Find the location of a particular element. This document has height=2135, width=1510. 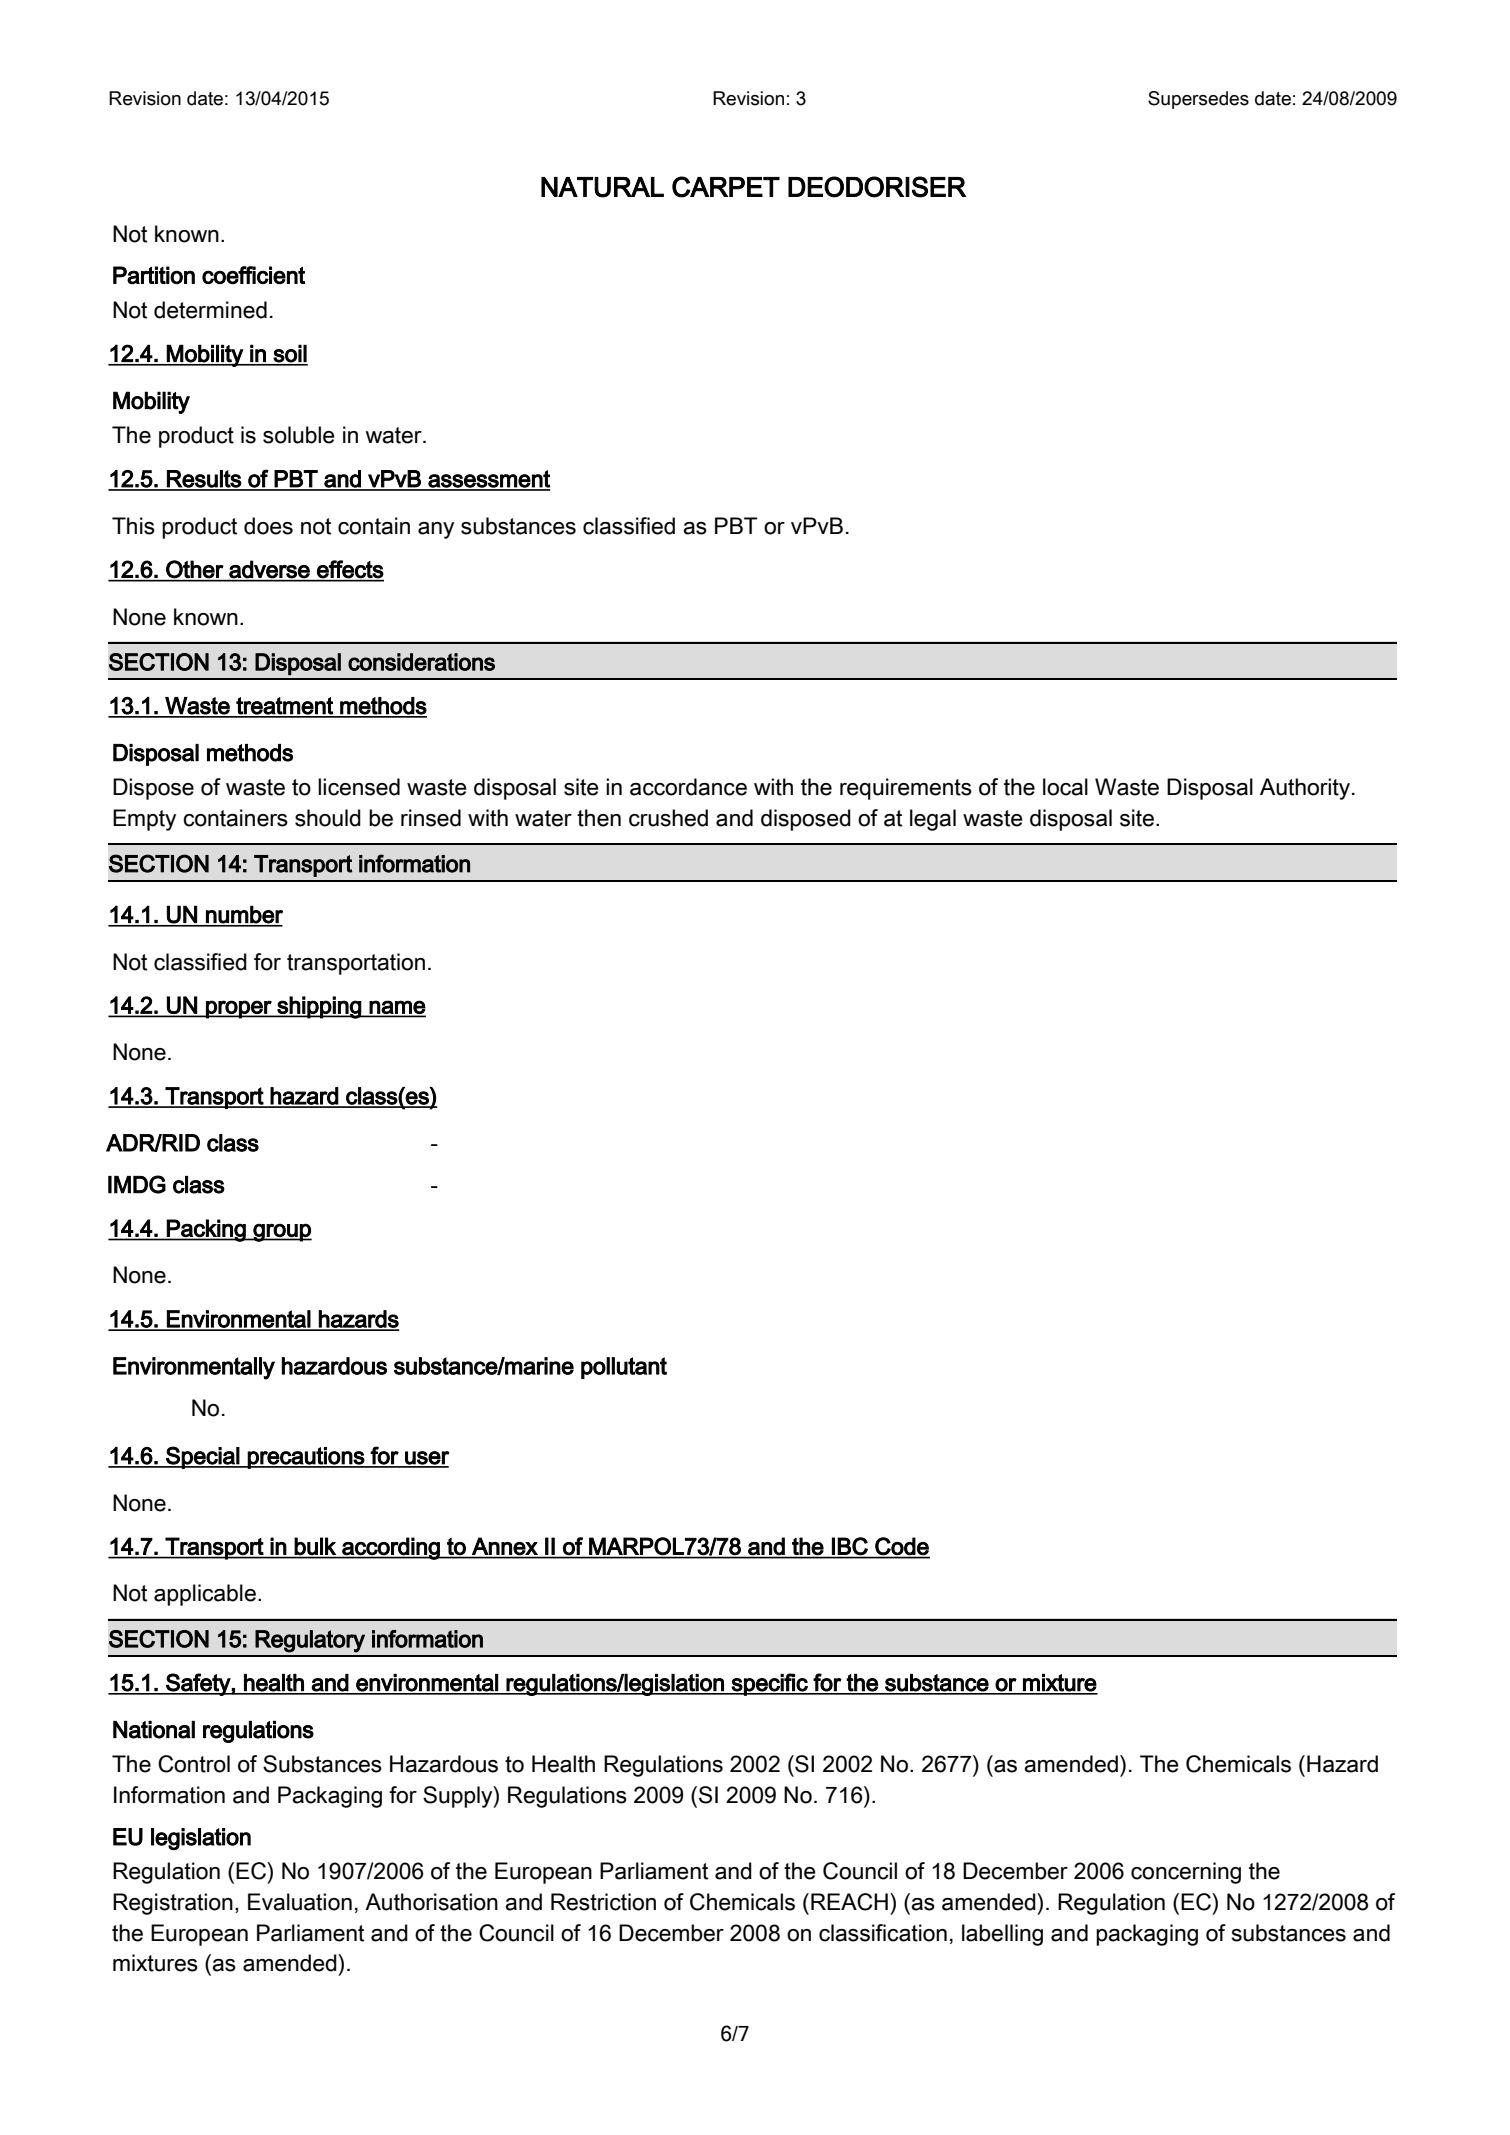

proper is located at coordinates (239, 1009).
